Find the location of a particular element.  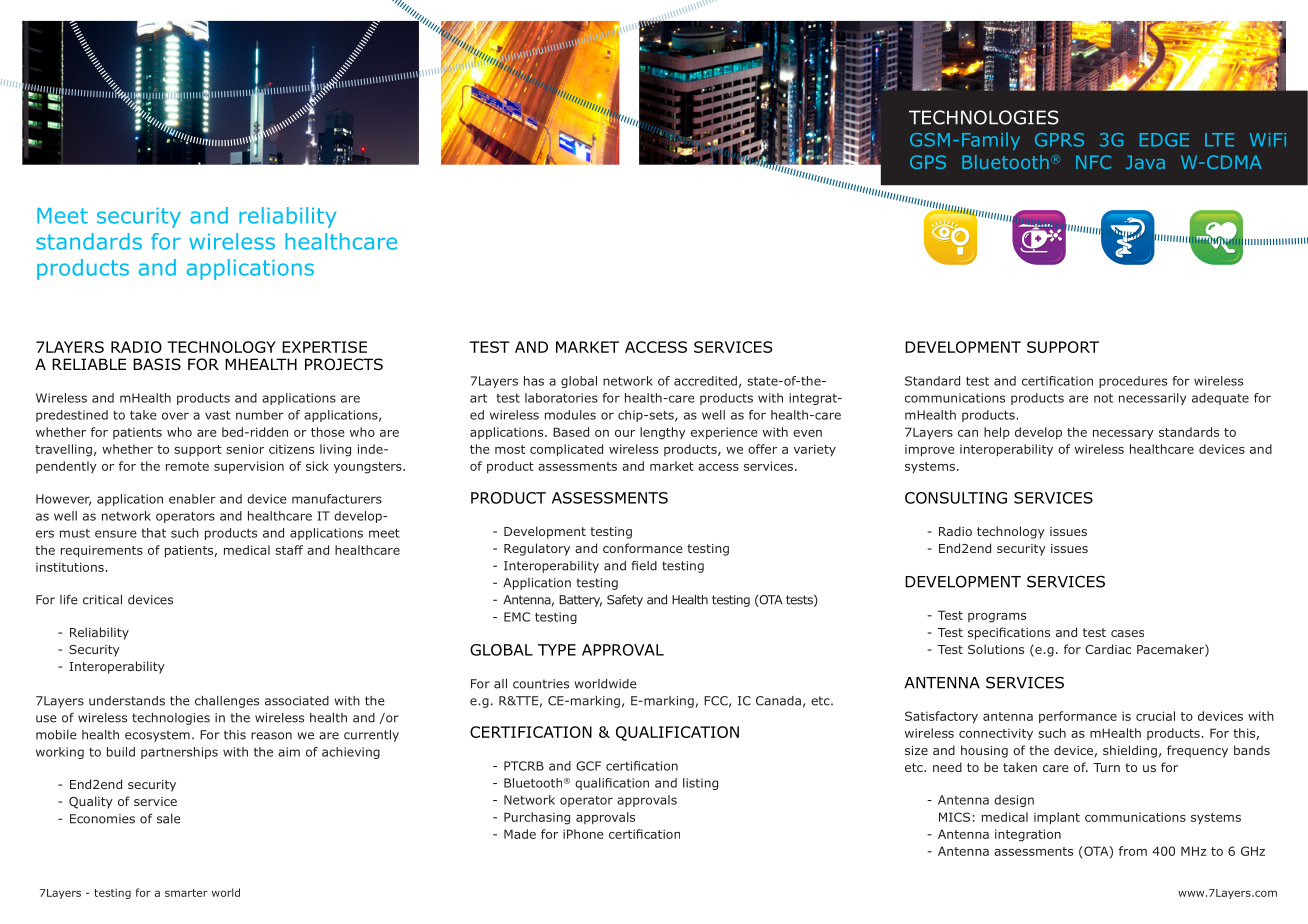

NFC is located at coordinates (1093, 162).
